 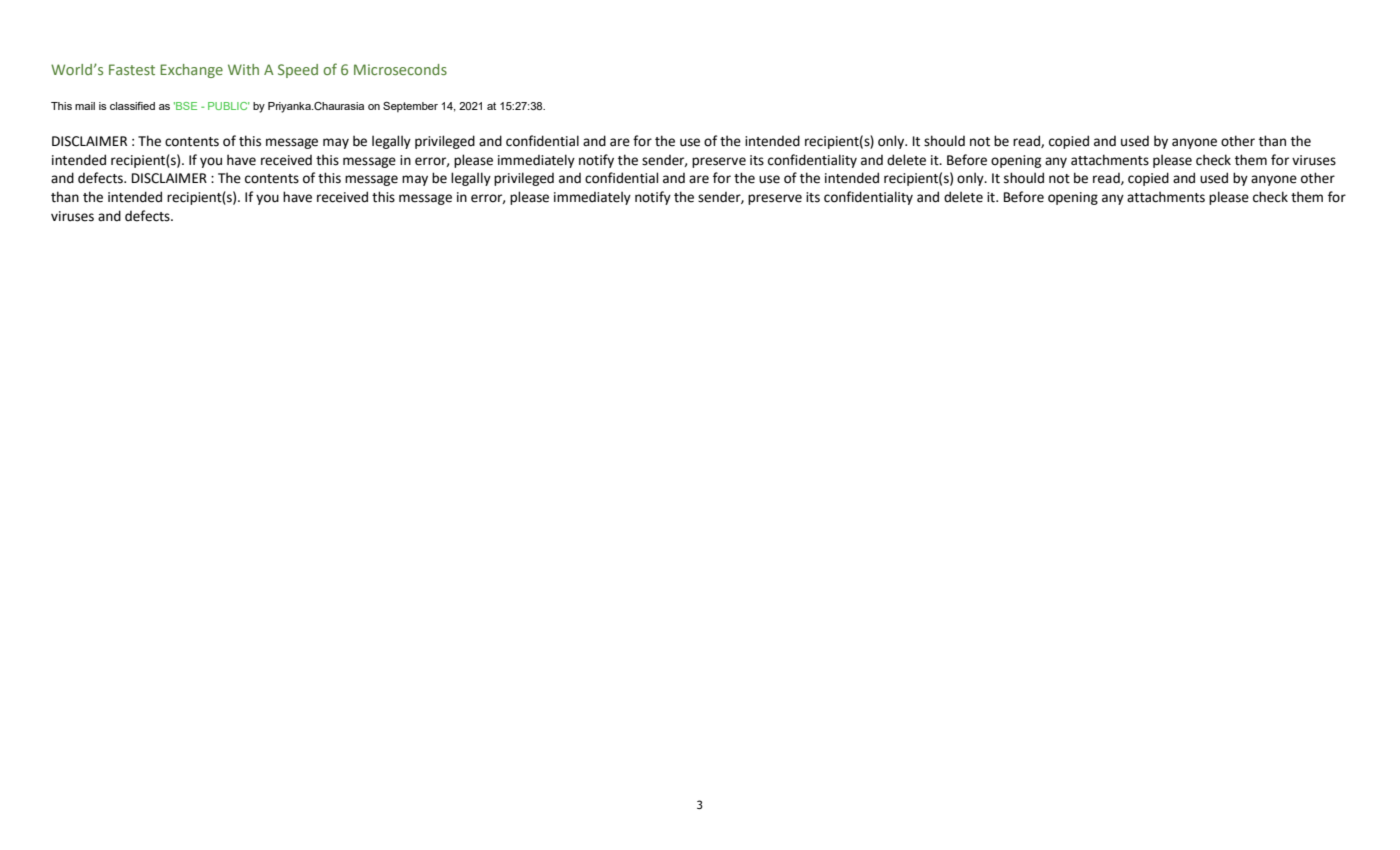 What do you see at coordinates (132, 106) in the page?
I see `classified` at bounding box center [132, 106].
